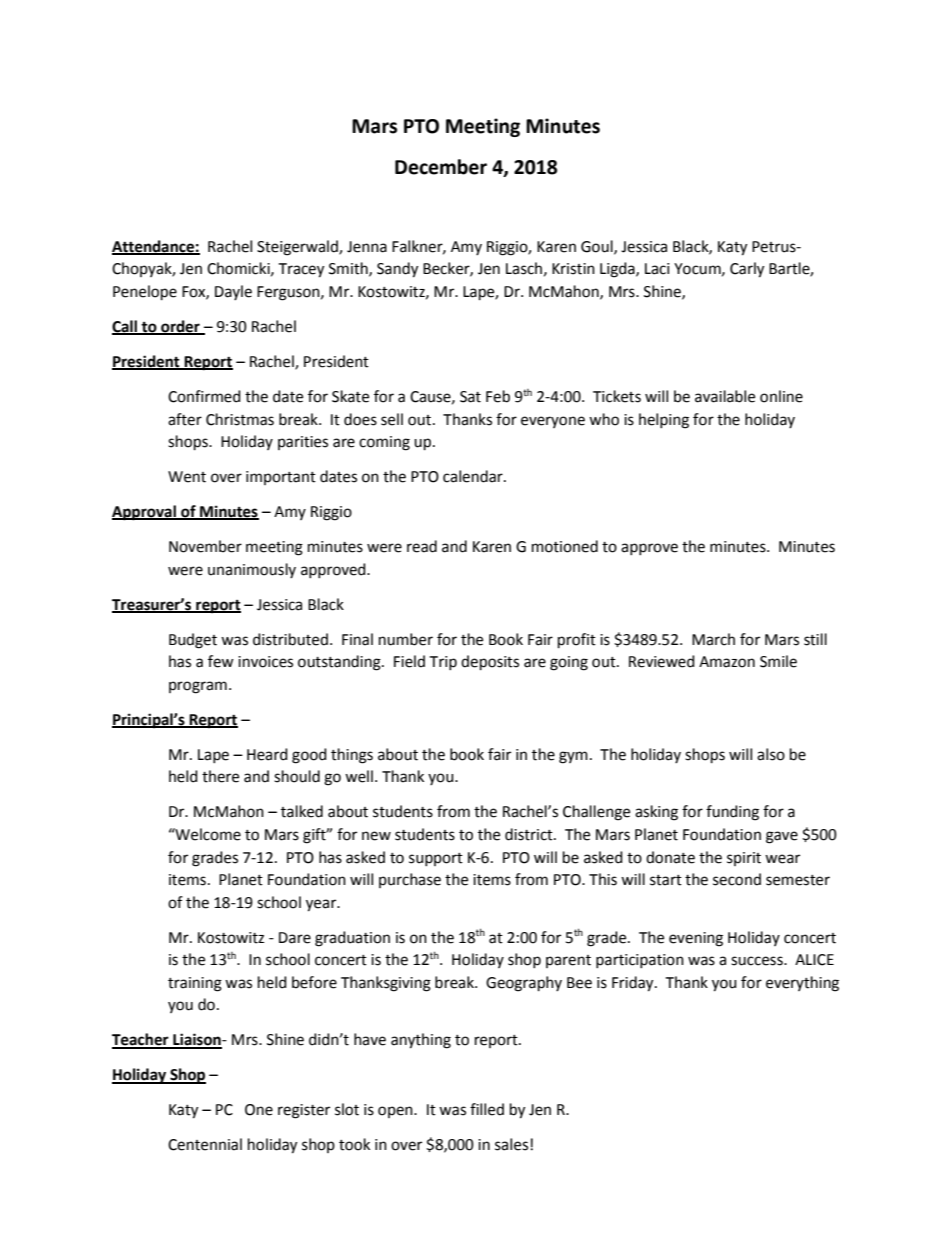 The height and width of the screenshot is (1233, 952). I want to click on Centennial, so click(205, 1144).
